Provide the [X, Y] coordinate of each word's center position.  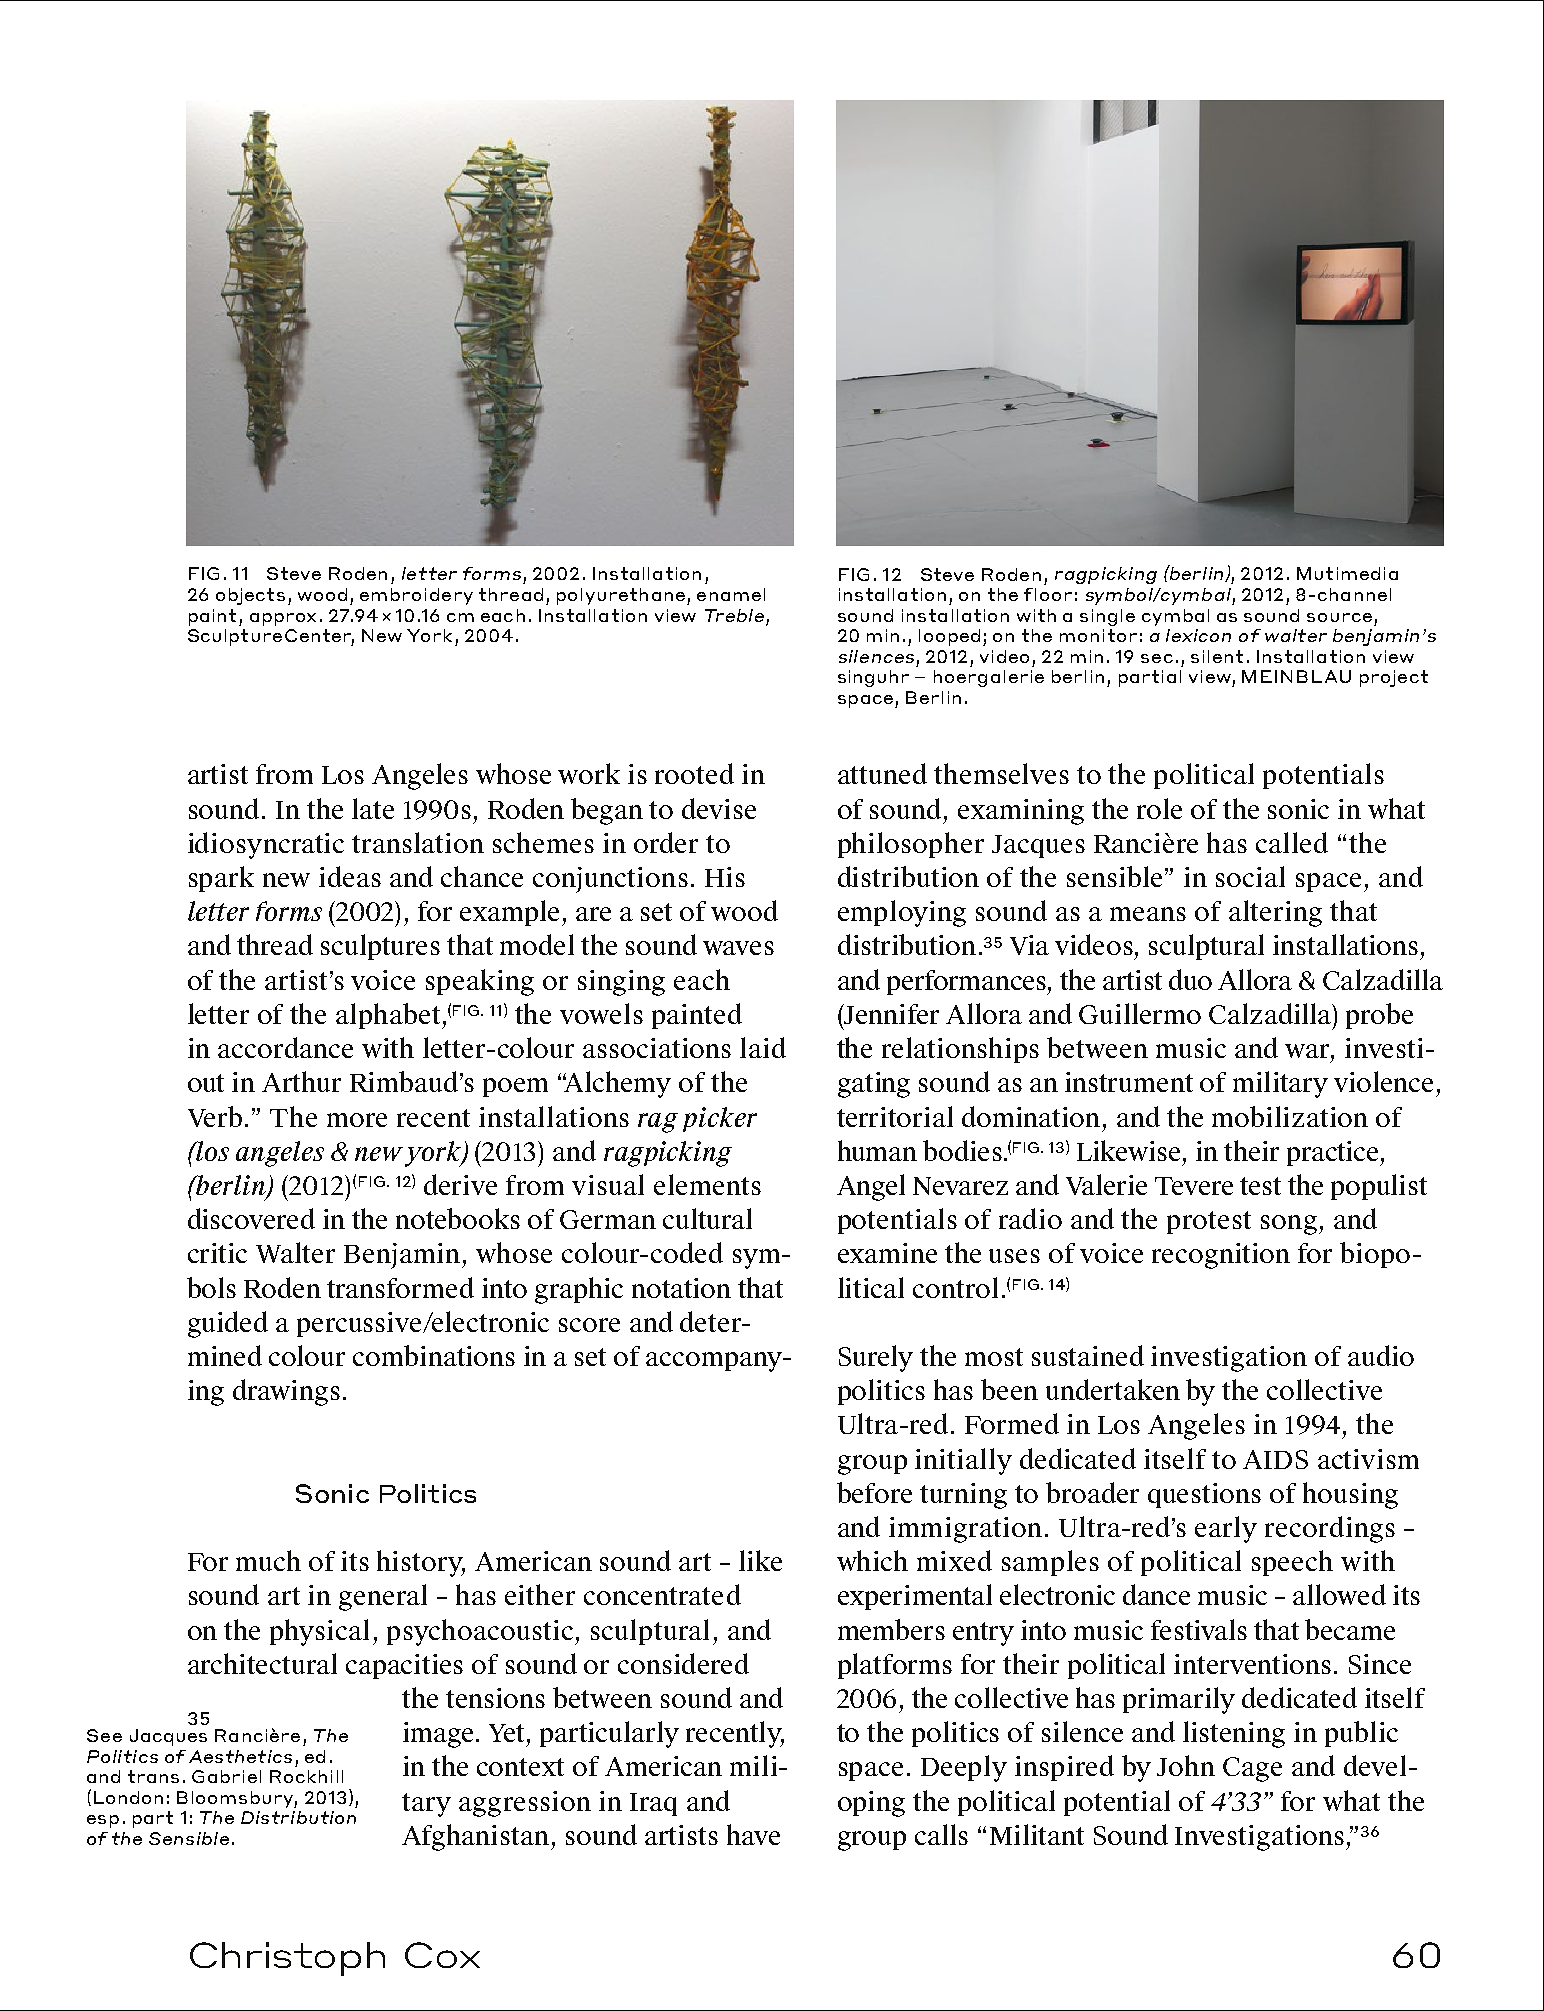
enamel [731, 594]
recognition [1221, 1256]
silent [1217, 656]
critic [217, 1253]
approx [283, 619]
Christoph [287, 1959]
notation [681, 1288]
